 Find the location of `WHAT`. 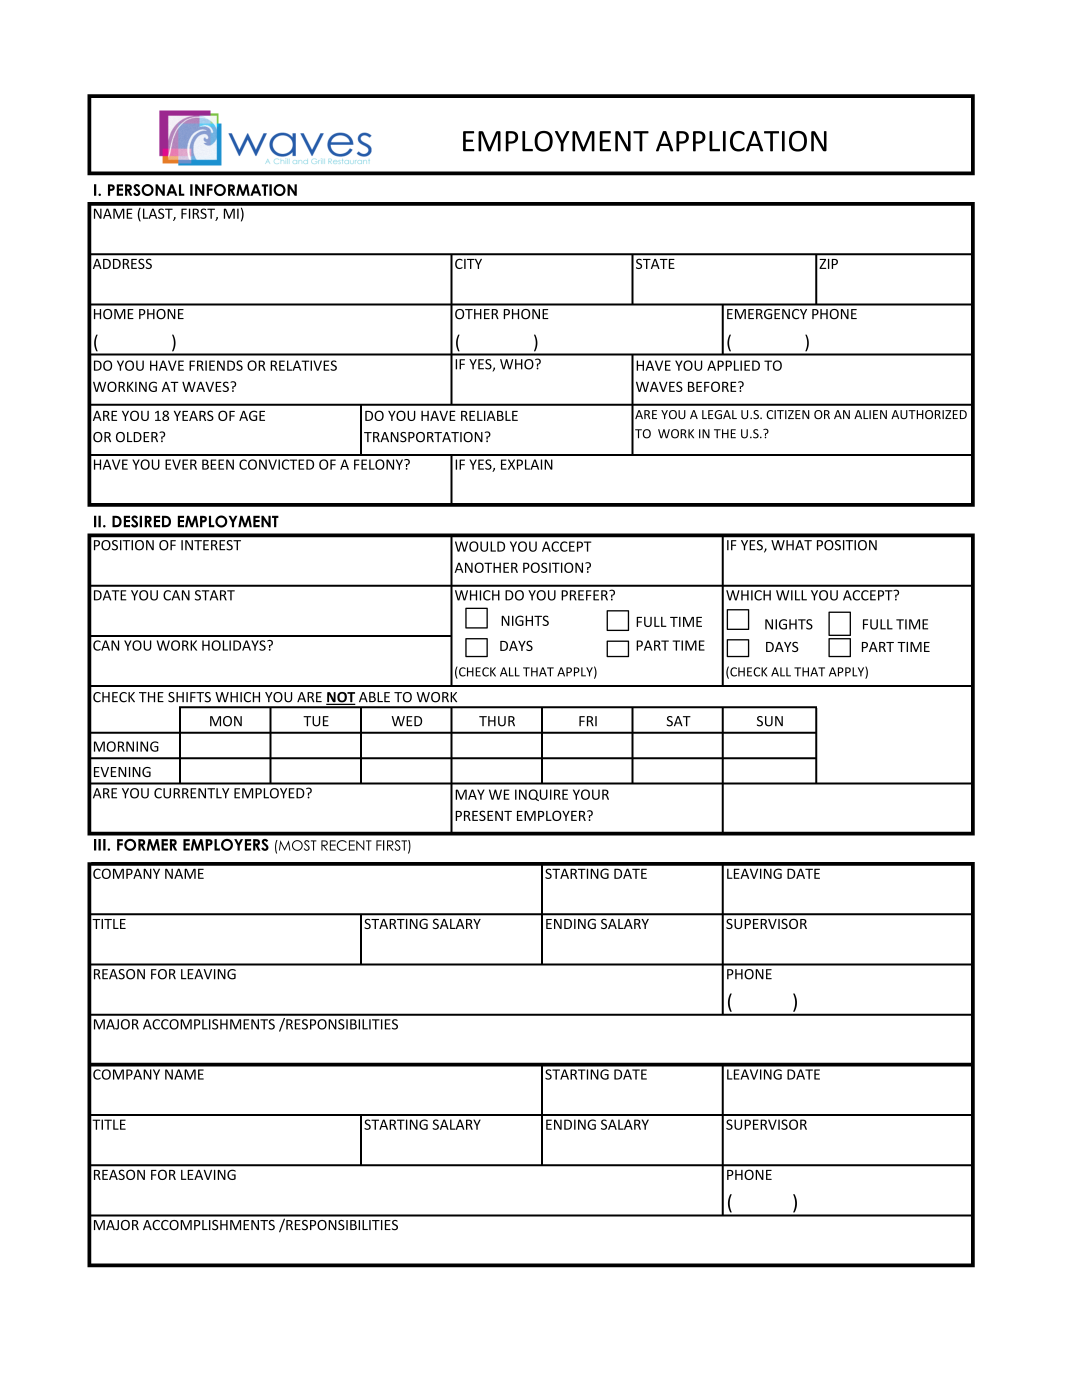

WHAT is located at coordinates (791, 545).
